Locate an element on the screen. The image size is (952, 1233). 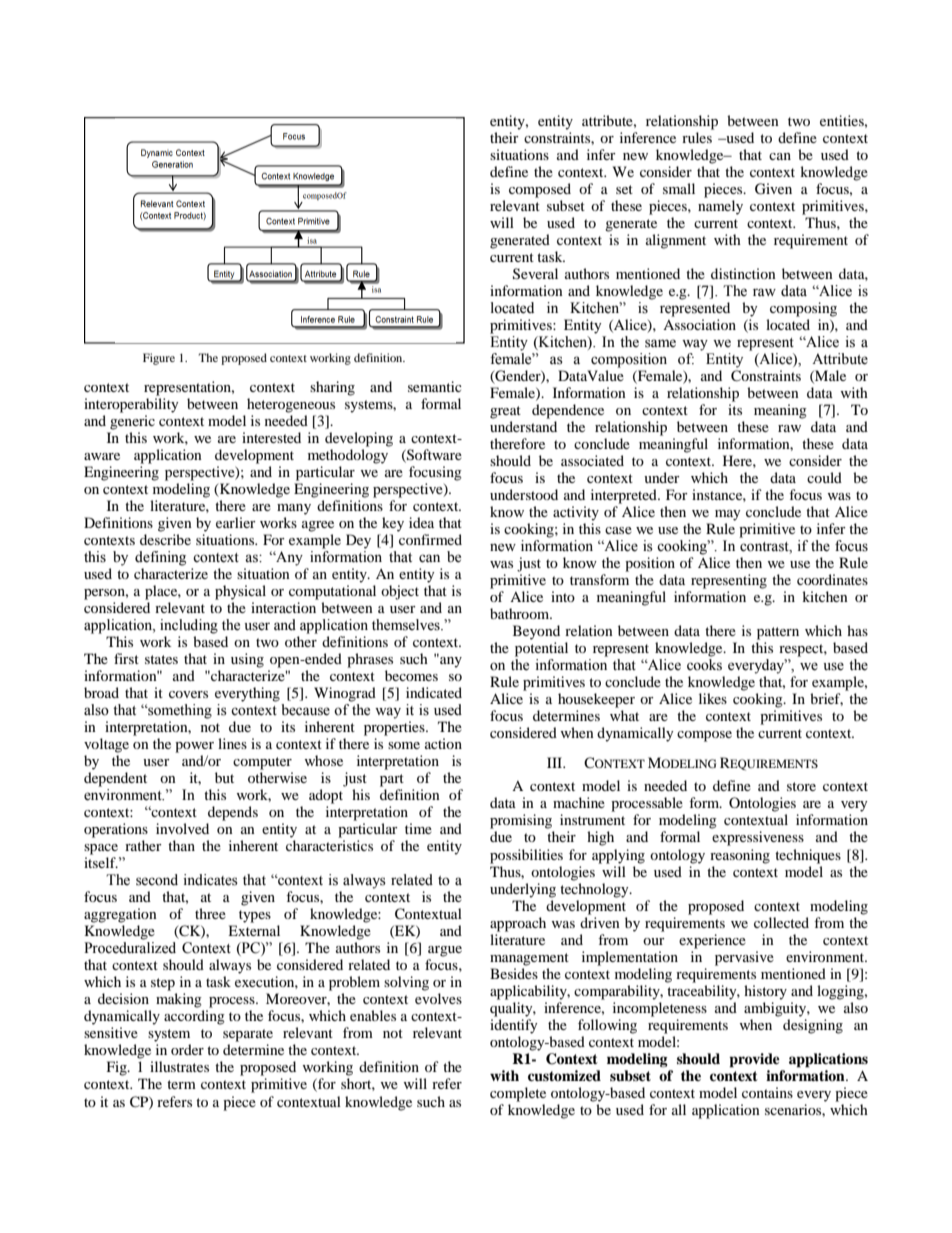
Beyond is located at coordinates (536, 632).
